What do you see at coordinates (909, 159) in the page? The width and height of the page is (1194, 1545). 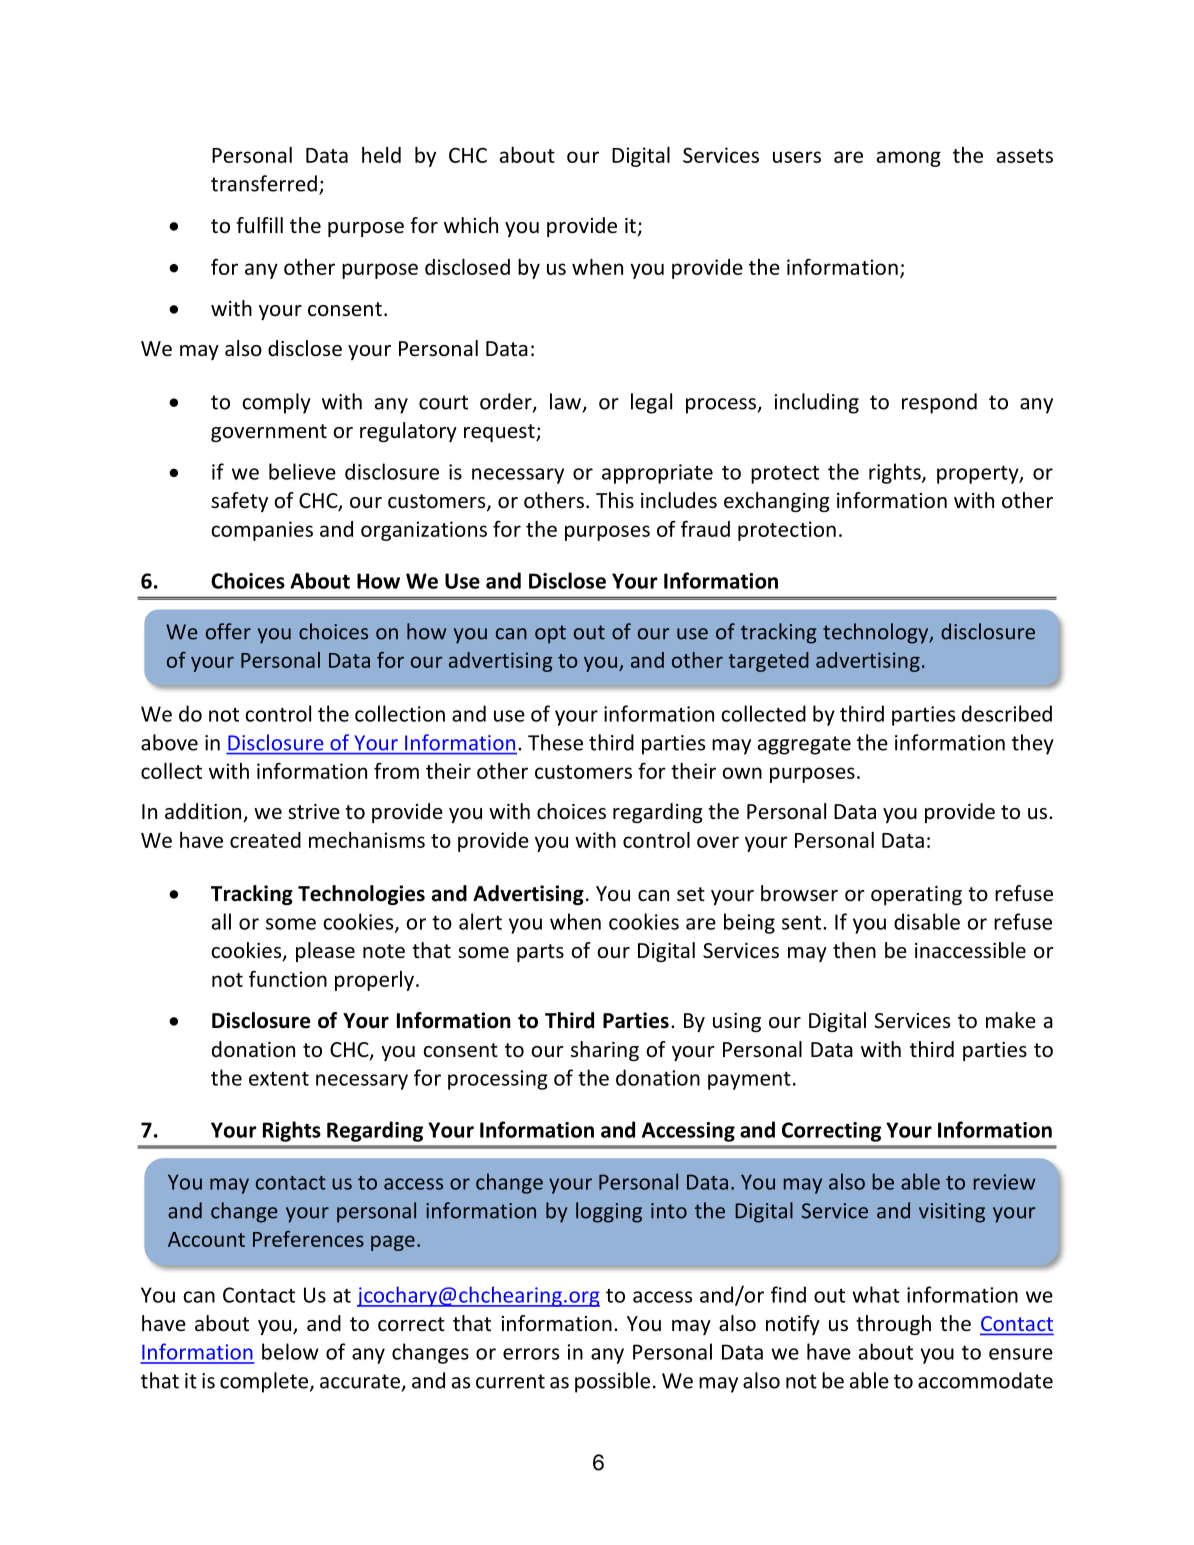 I see `among` at bounding box center [909, 159].
